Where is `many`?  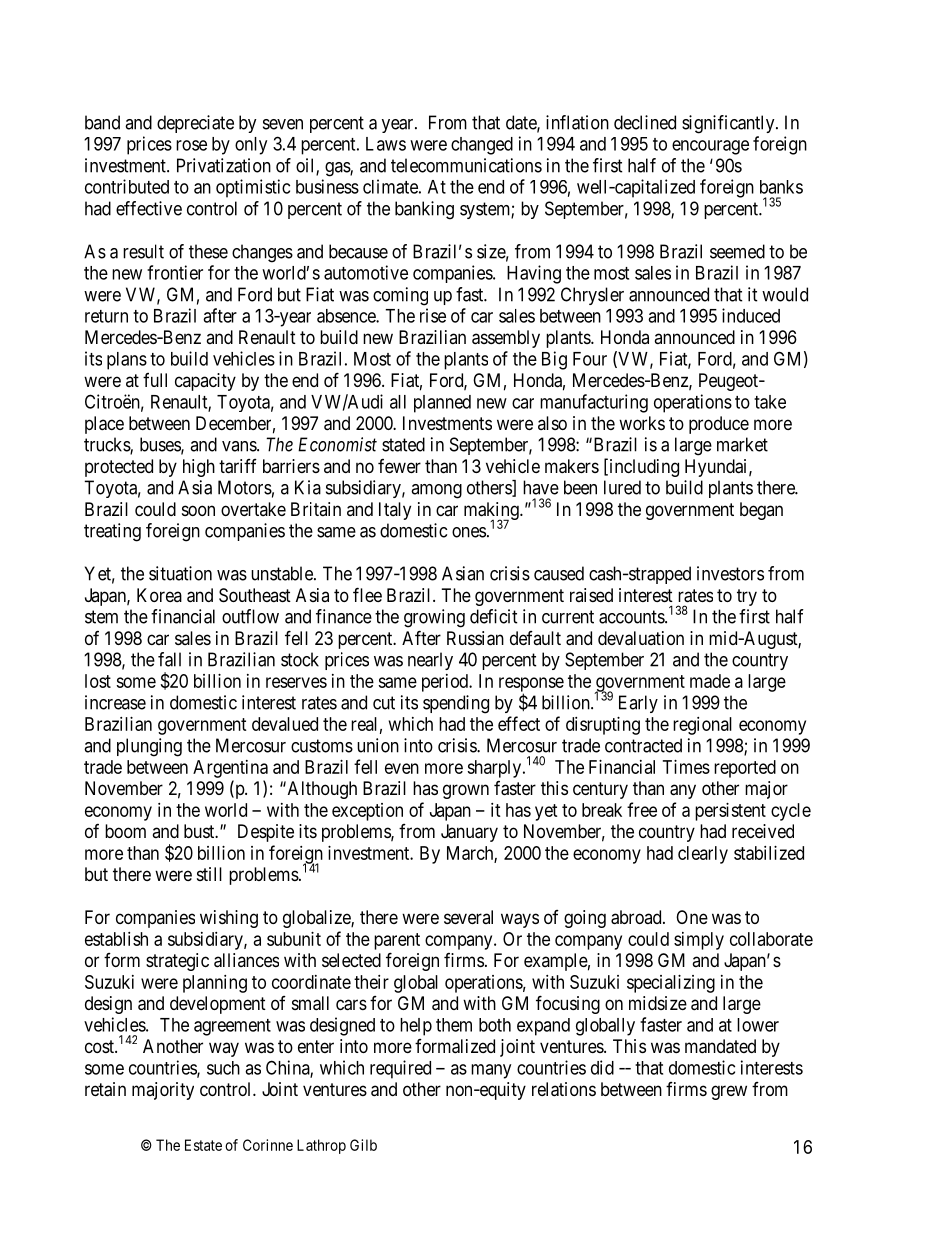
many is located at coordinates (491, 1071).
